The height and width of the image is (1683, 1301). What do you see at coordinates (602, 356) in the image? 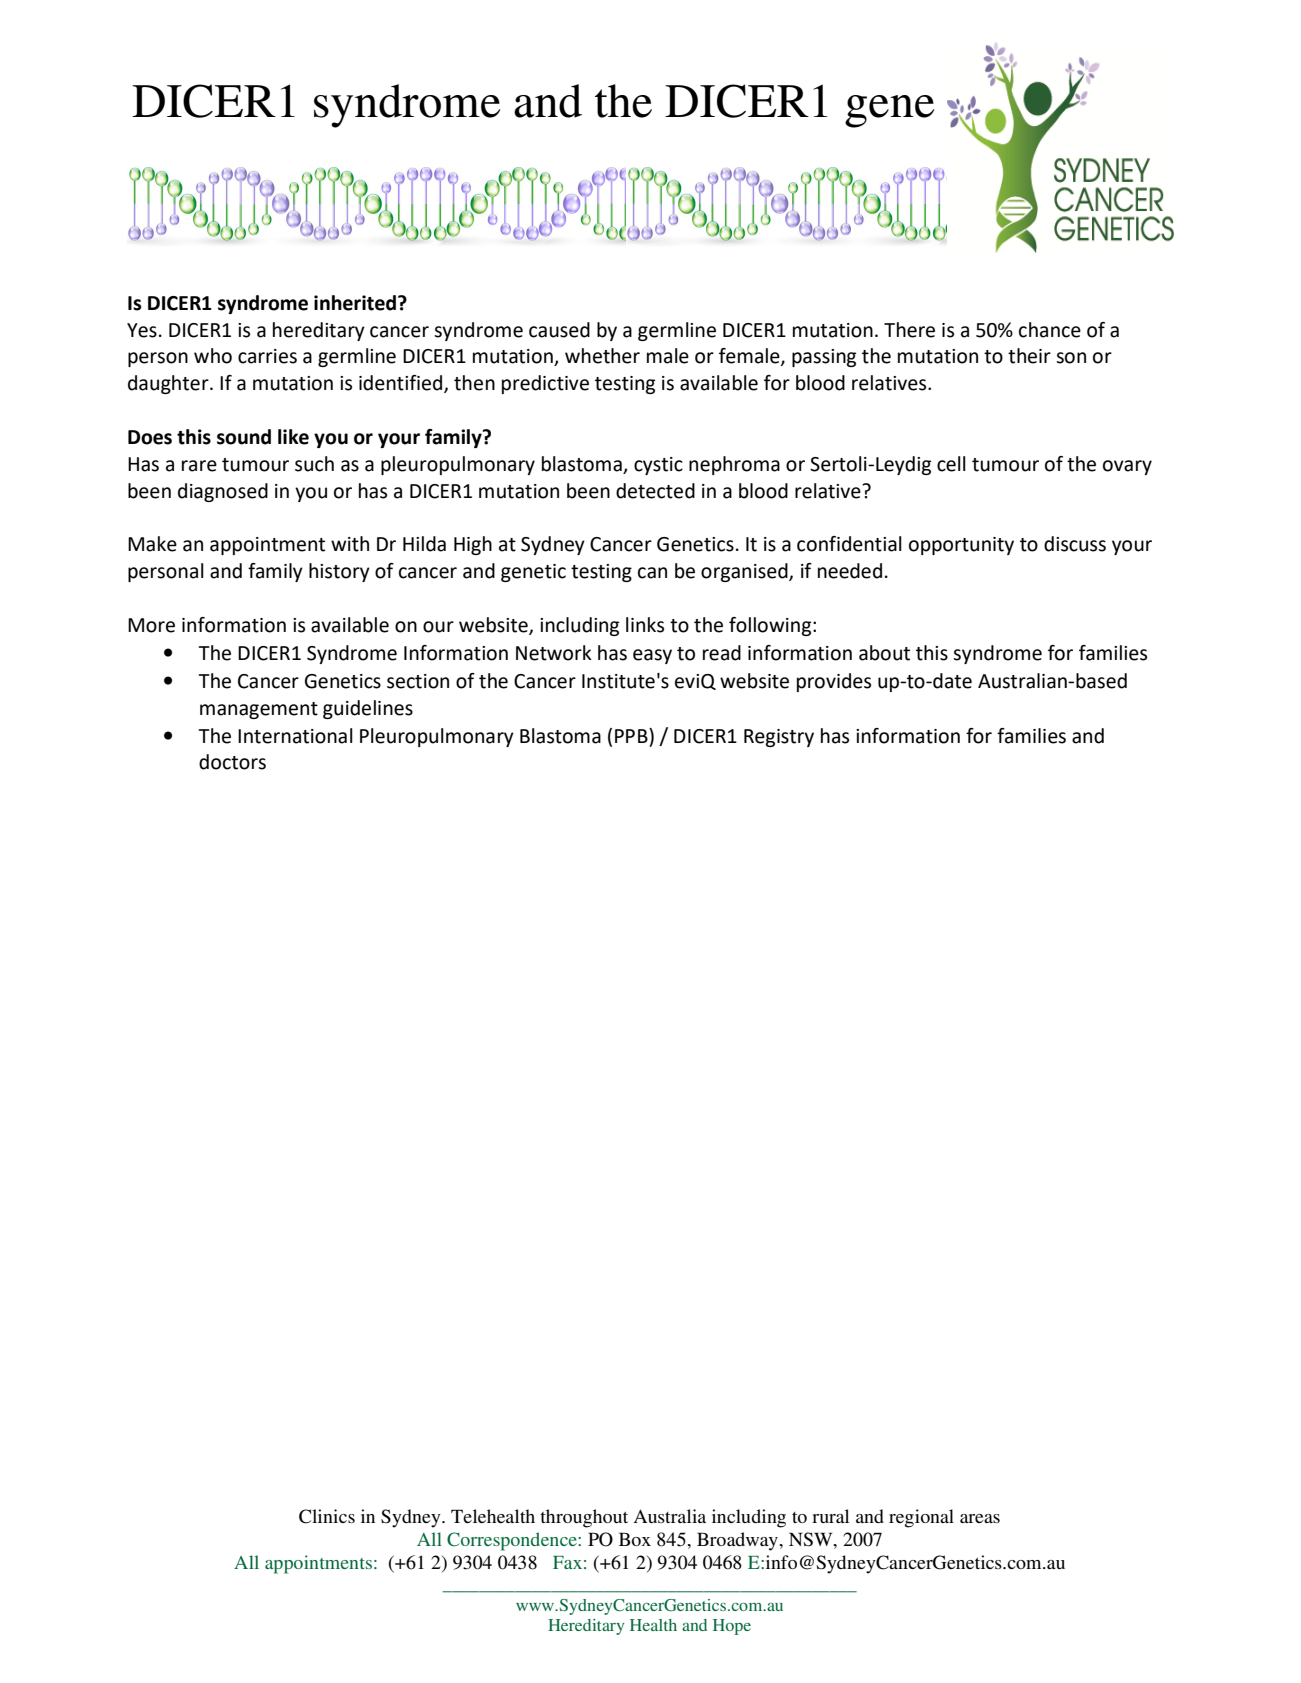
I see `whether` at bounding box center [602, 356].
